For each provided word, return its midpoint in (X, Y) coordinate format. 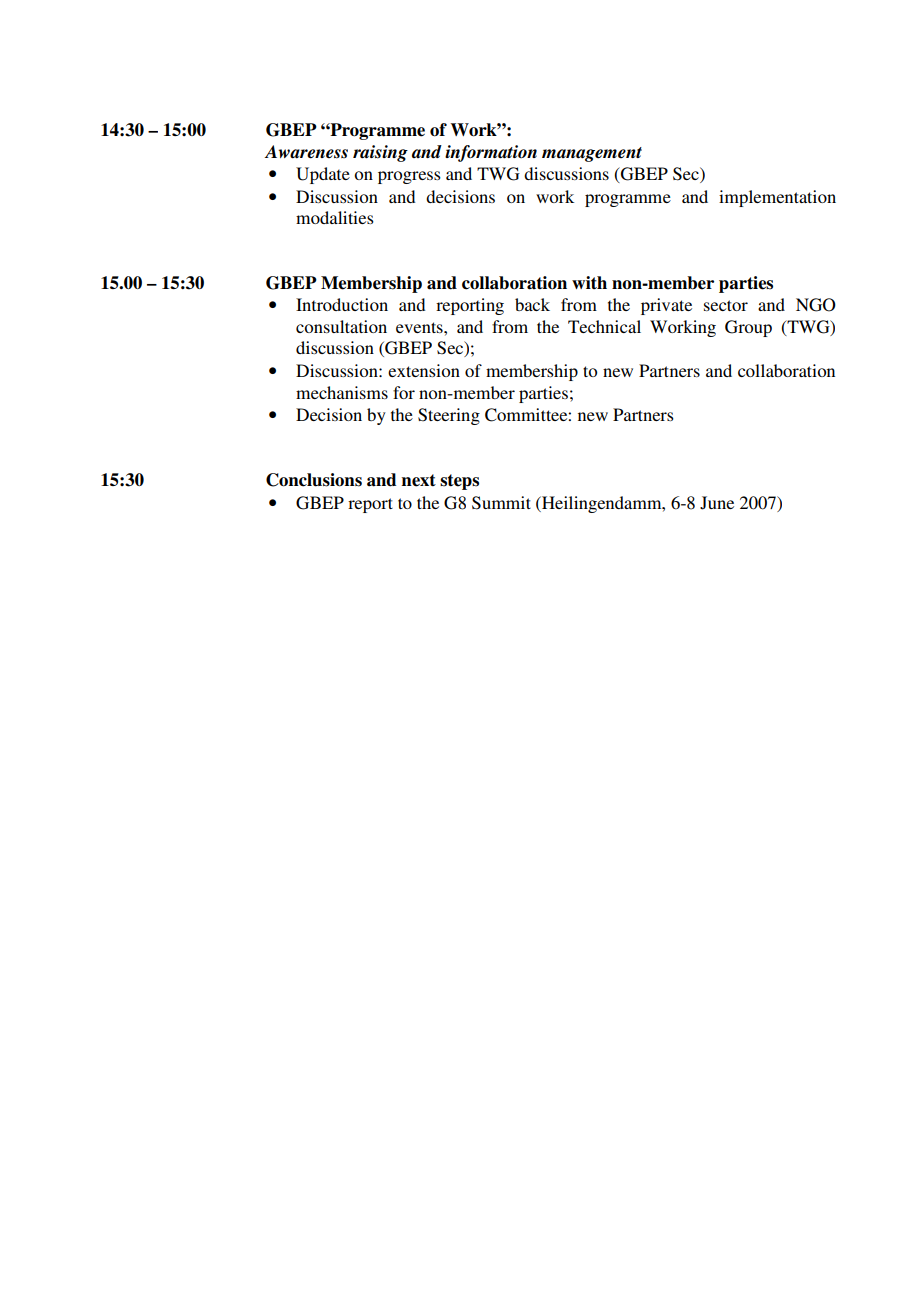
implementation (777, 198)
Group (748, 328)
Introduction (342, 304)
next (419, 480)
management (592, 154)
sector (726, 305)
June (717, 503)
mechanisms (342, 392)
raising (380, 153)
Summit (501, 503)
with (589, 282)
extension (424, 370)
